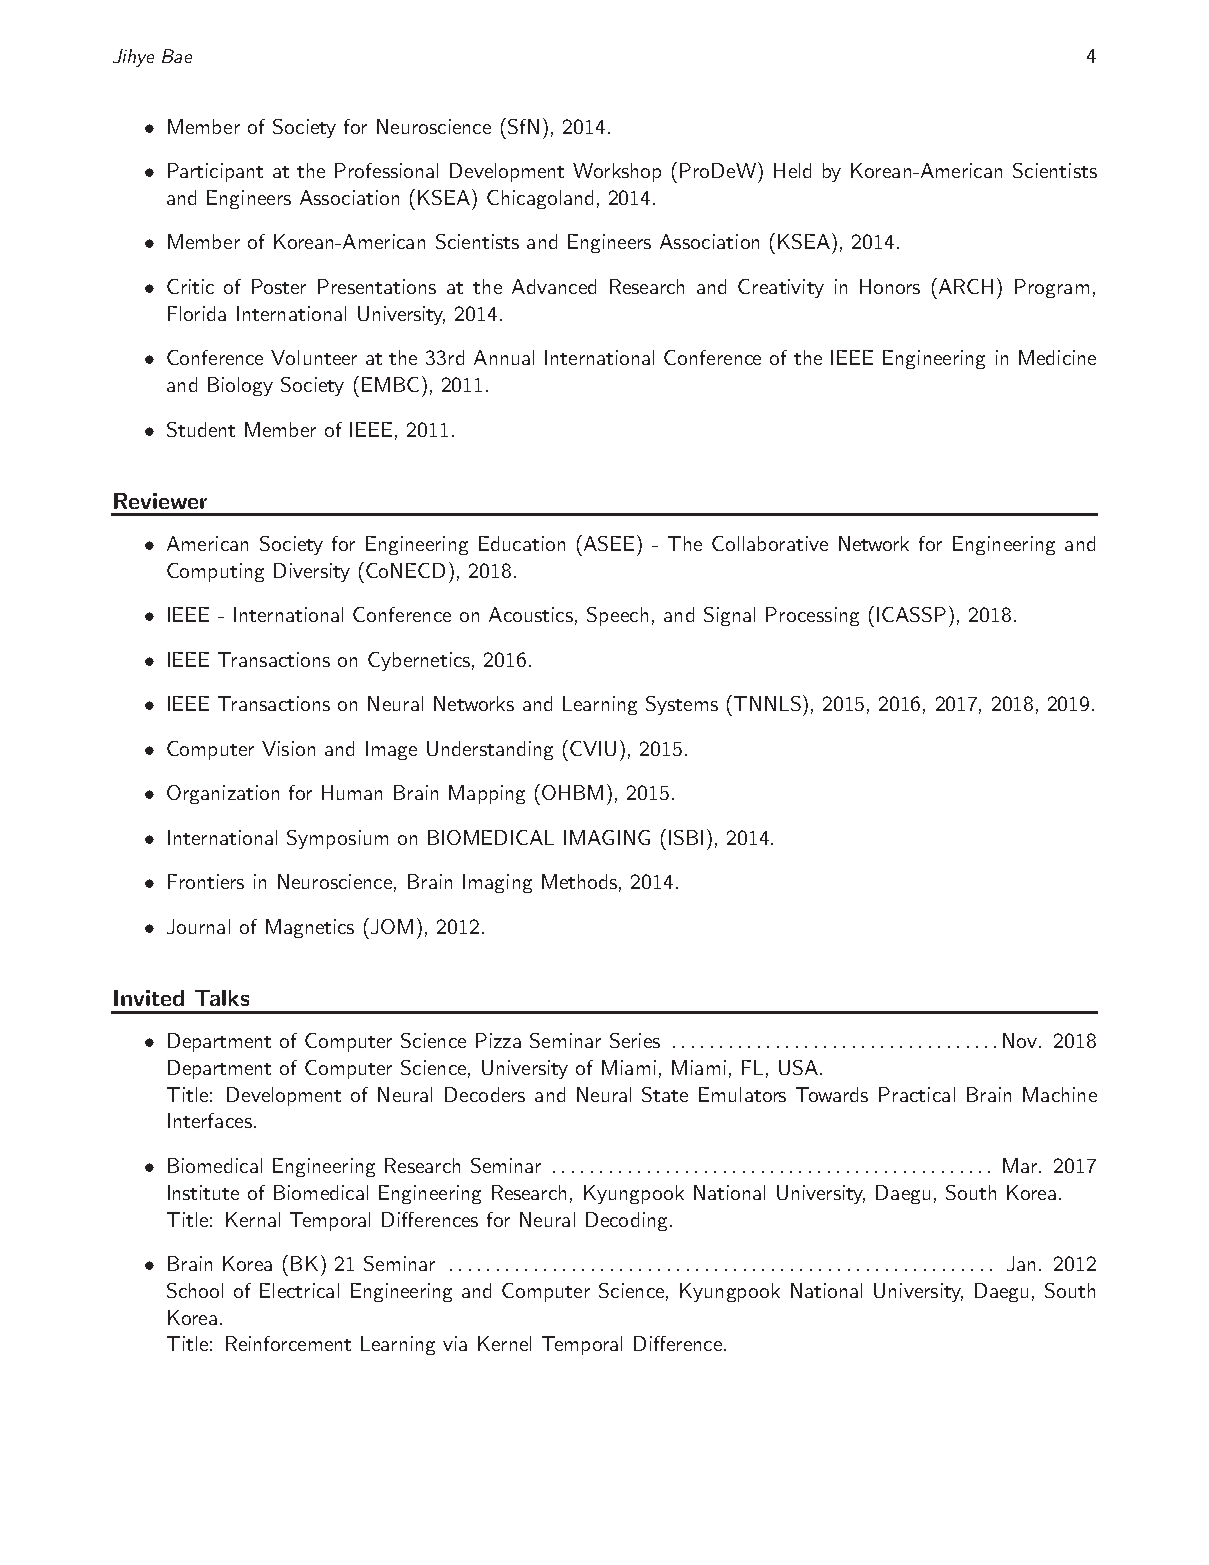 The image size is (1209, 1565). Describe the element at coordinates (682, 705) in the page. I see `Systems` at that location.
